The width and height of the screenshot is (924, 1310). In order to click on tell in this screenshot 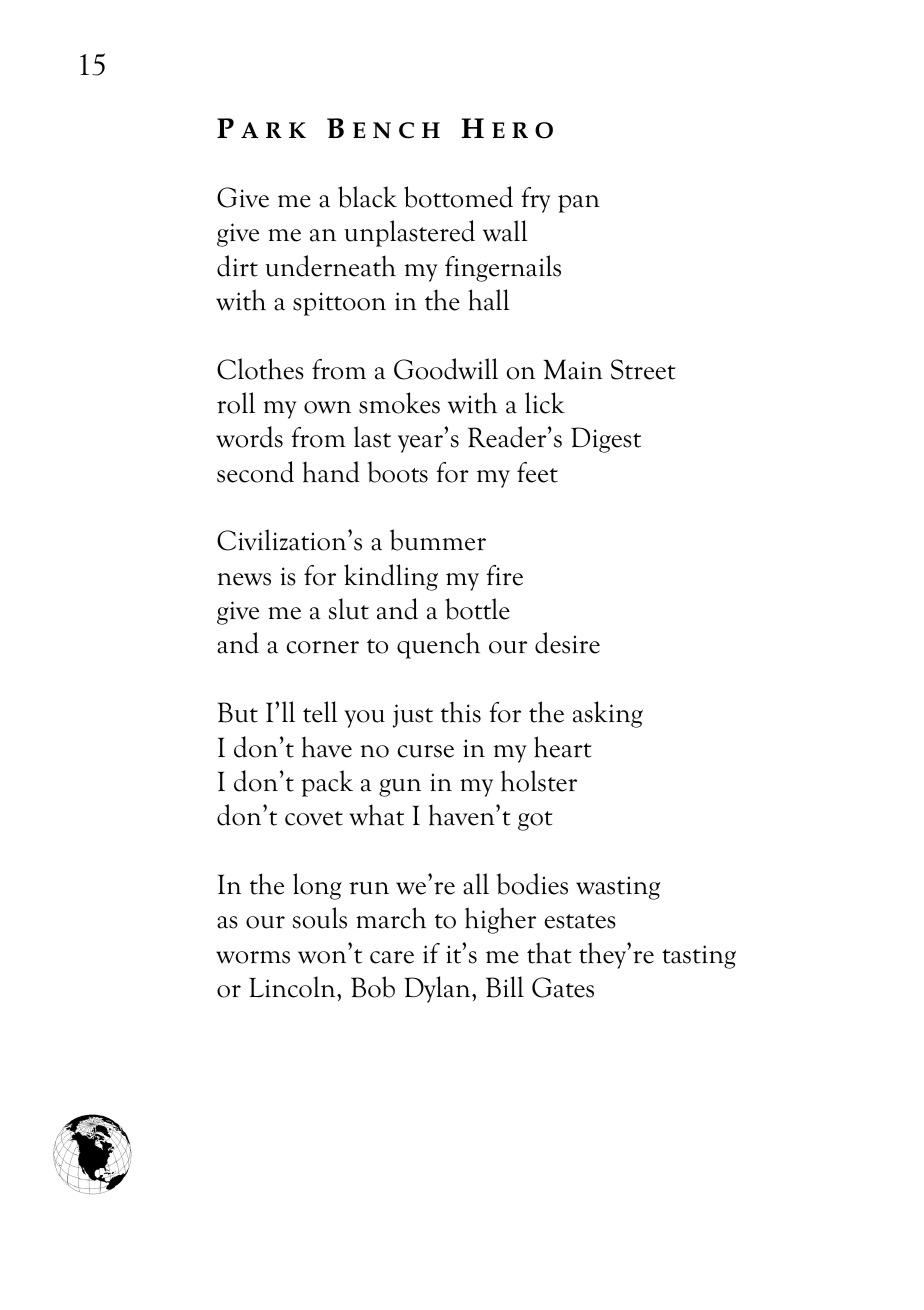, I will do `click(320, 712)`.
